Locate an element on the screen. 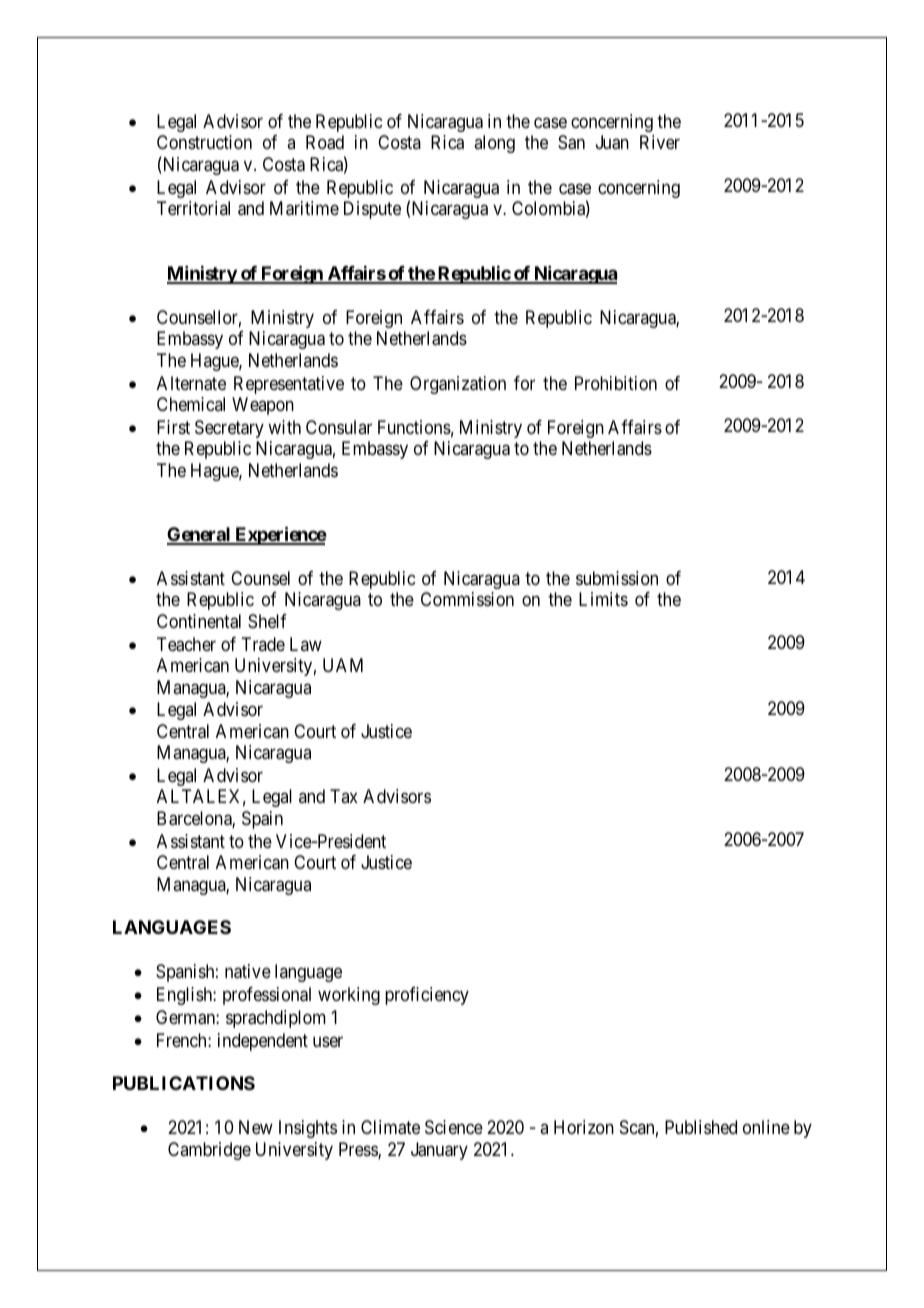 The image size is (924, 1308). River is located at coordinates (660, 142).
